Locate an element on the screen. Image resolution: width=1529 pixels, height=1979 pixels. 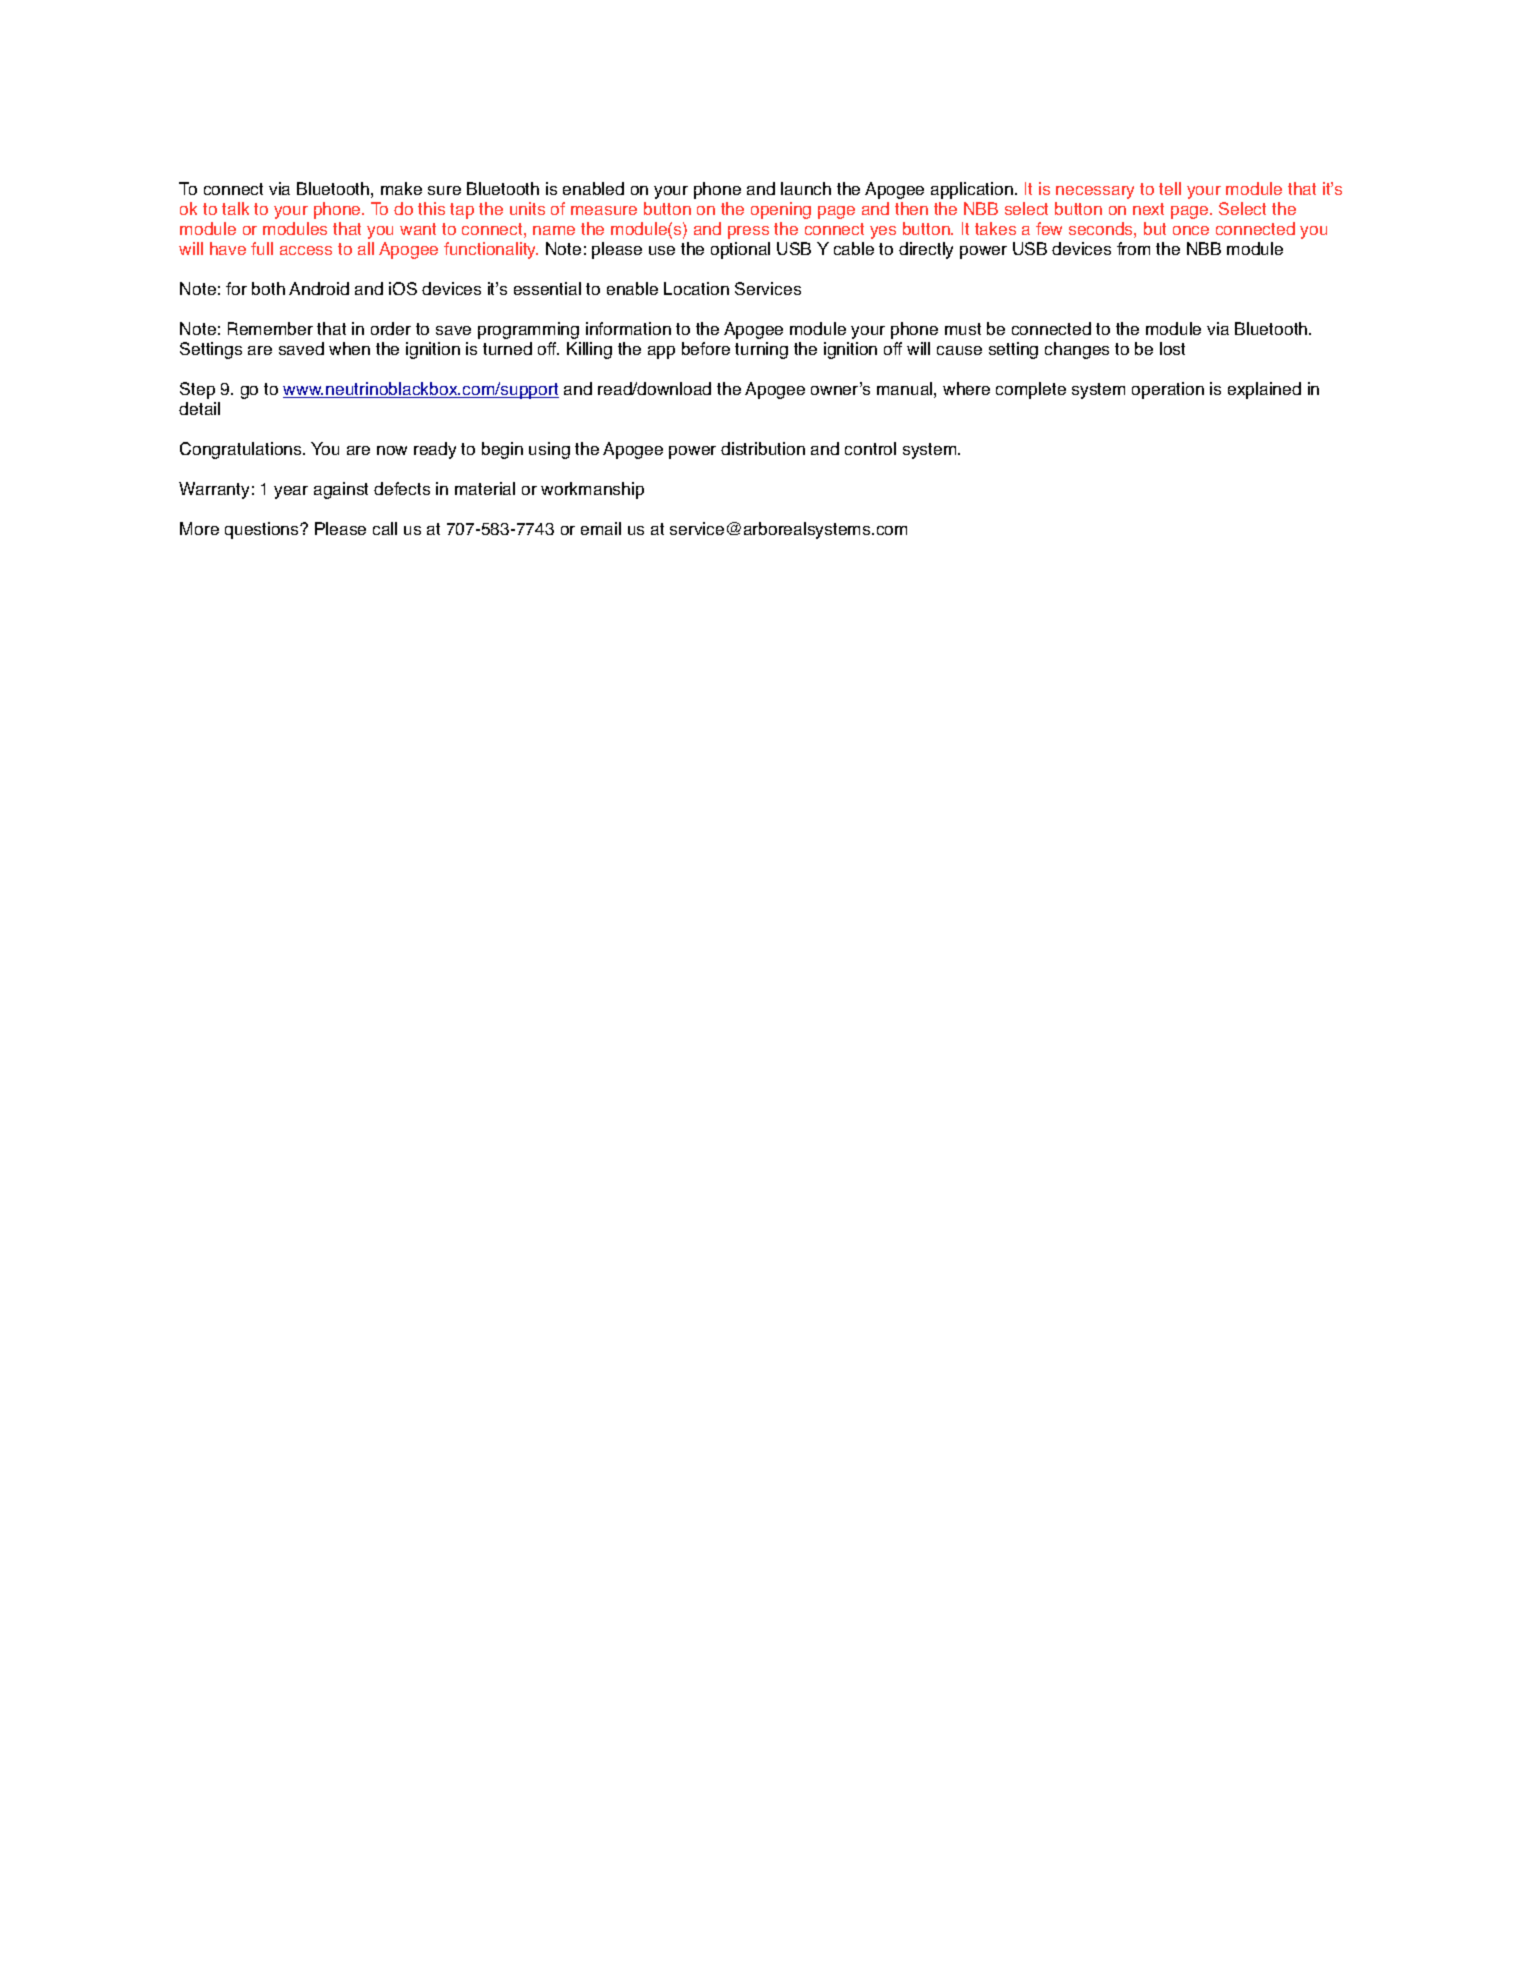
email is located at coordinates (601, 528).
